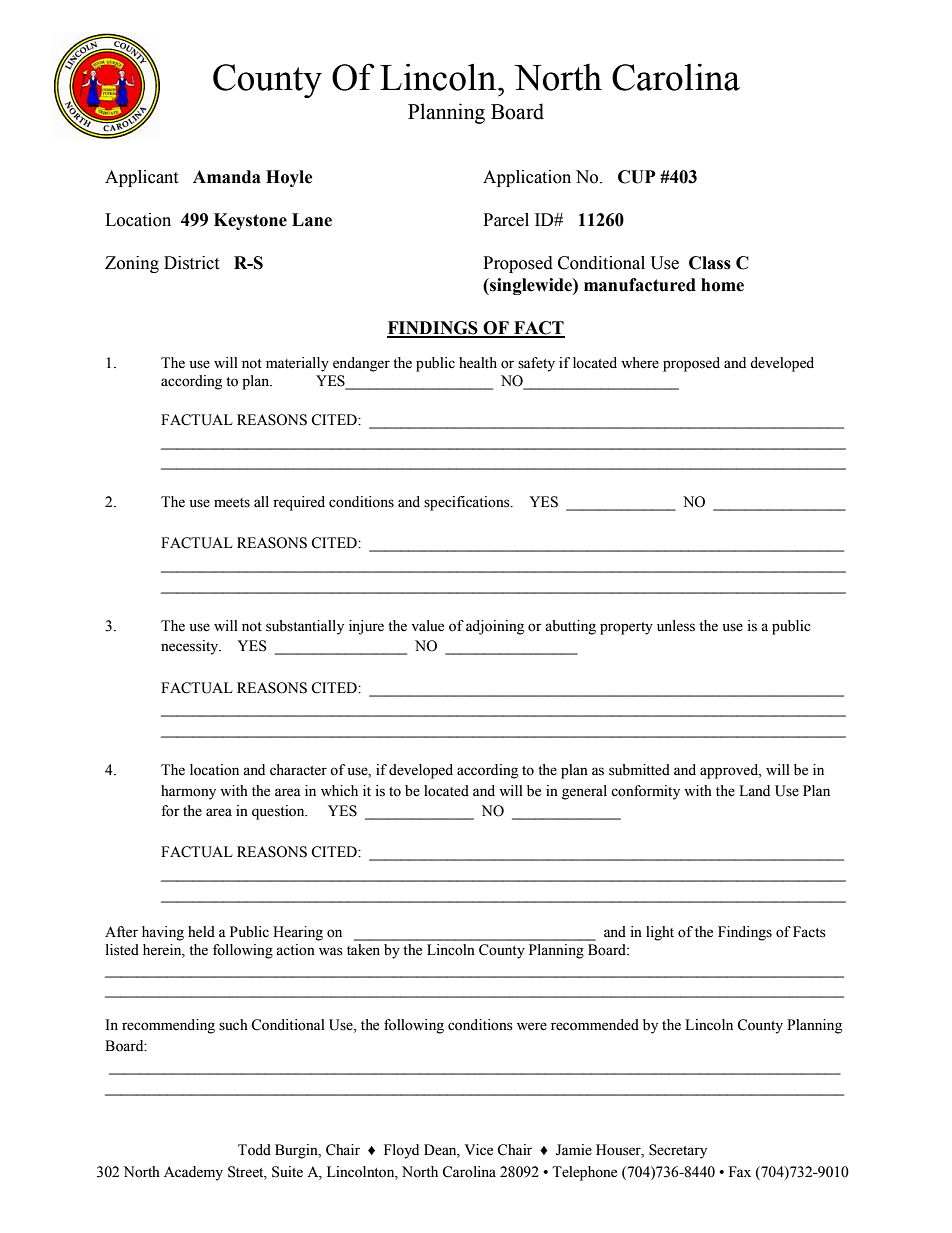 This screenshot has height=1233, width=952. Describe the element at coordinates (676, 626) in the screenshot. I see `unless` at that location.
